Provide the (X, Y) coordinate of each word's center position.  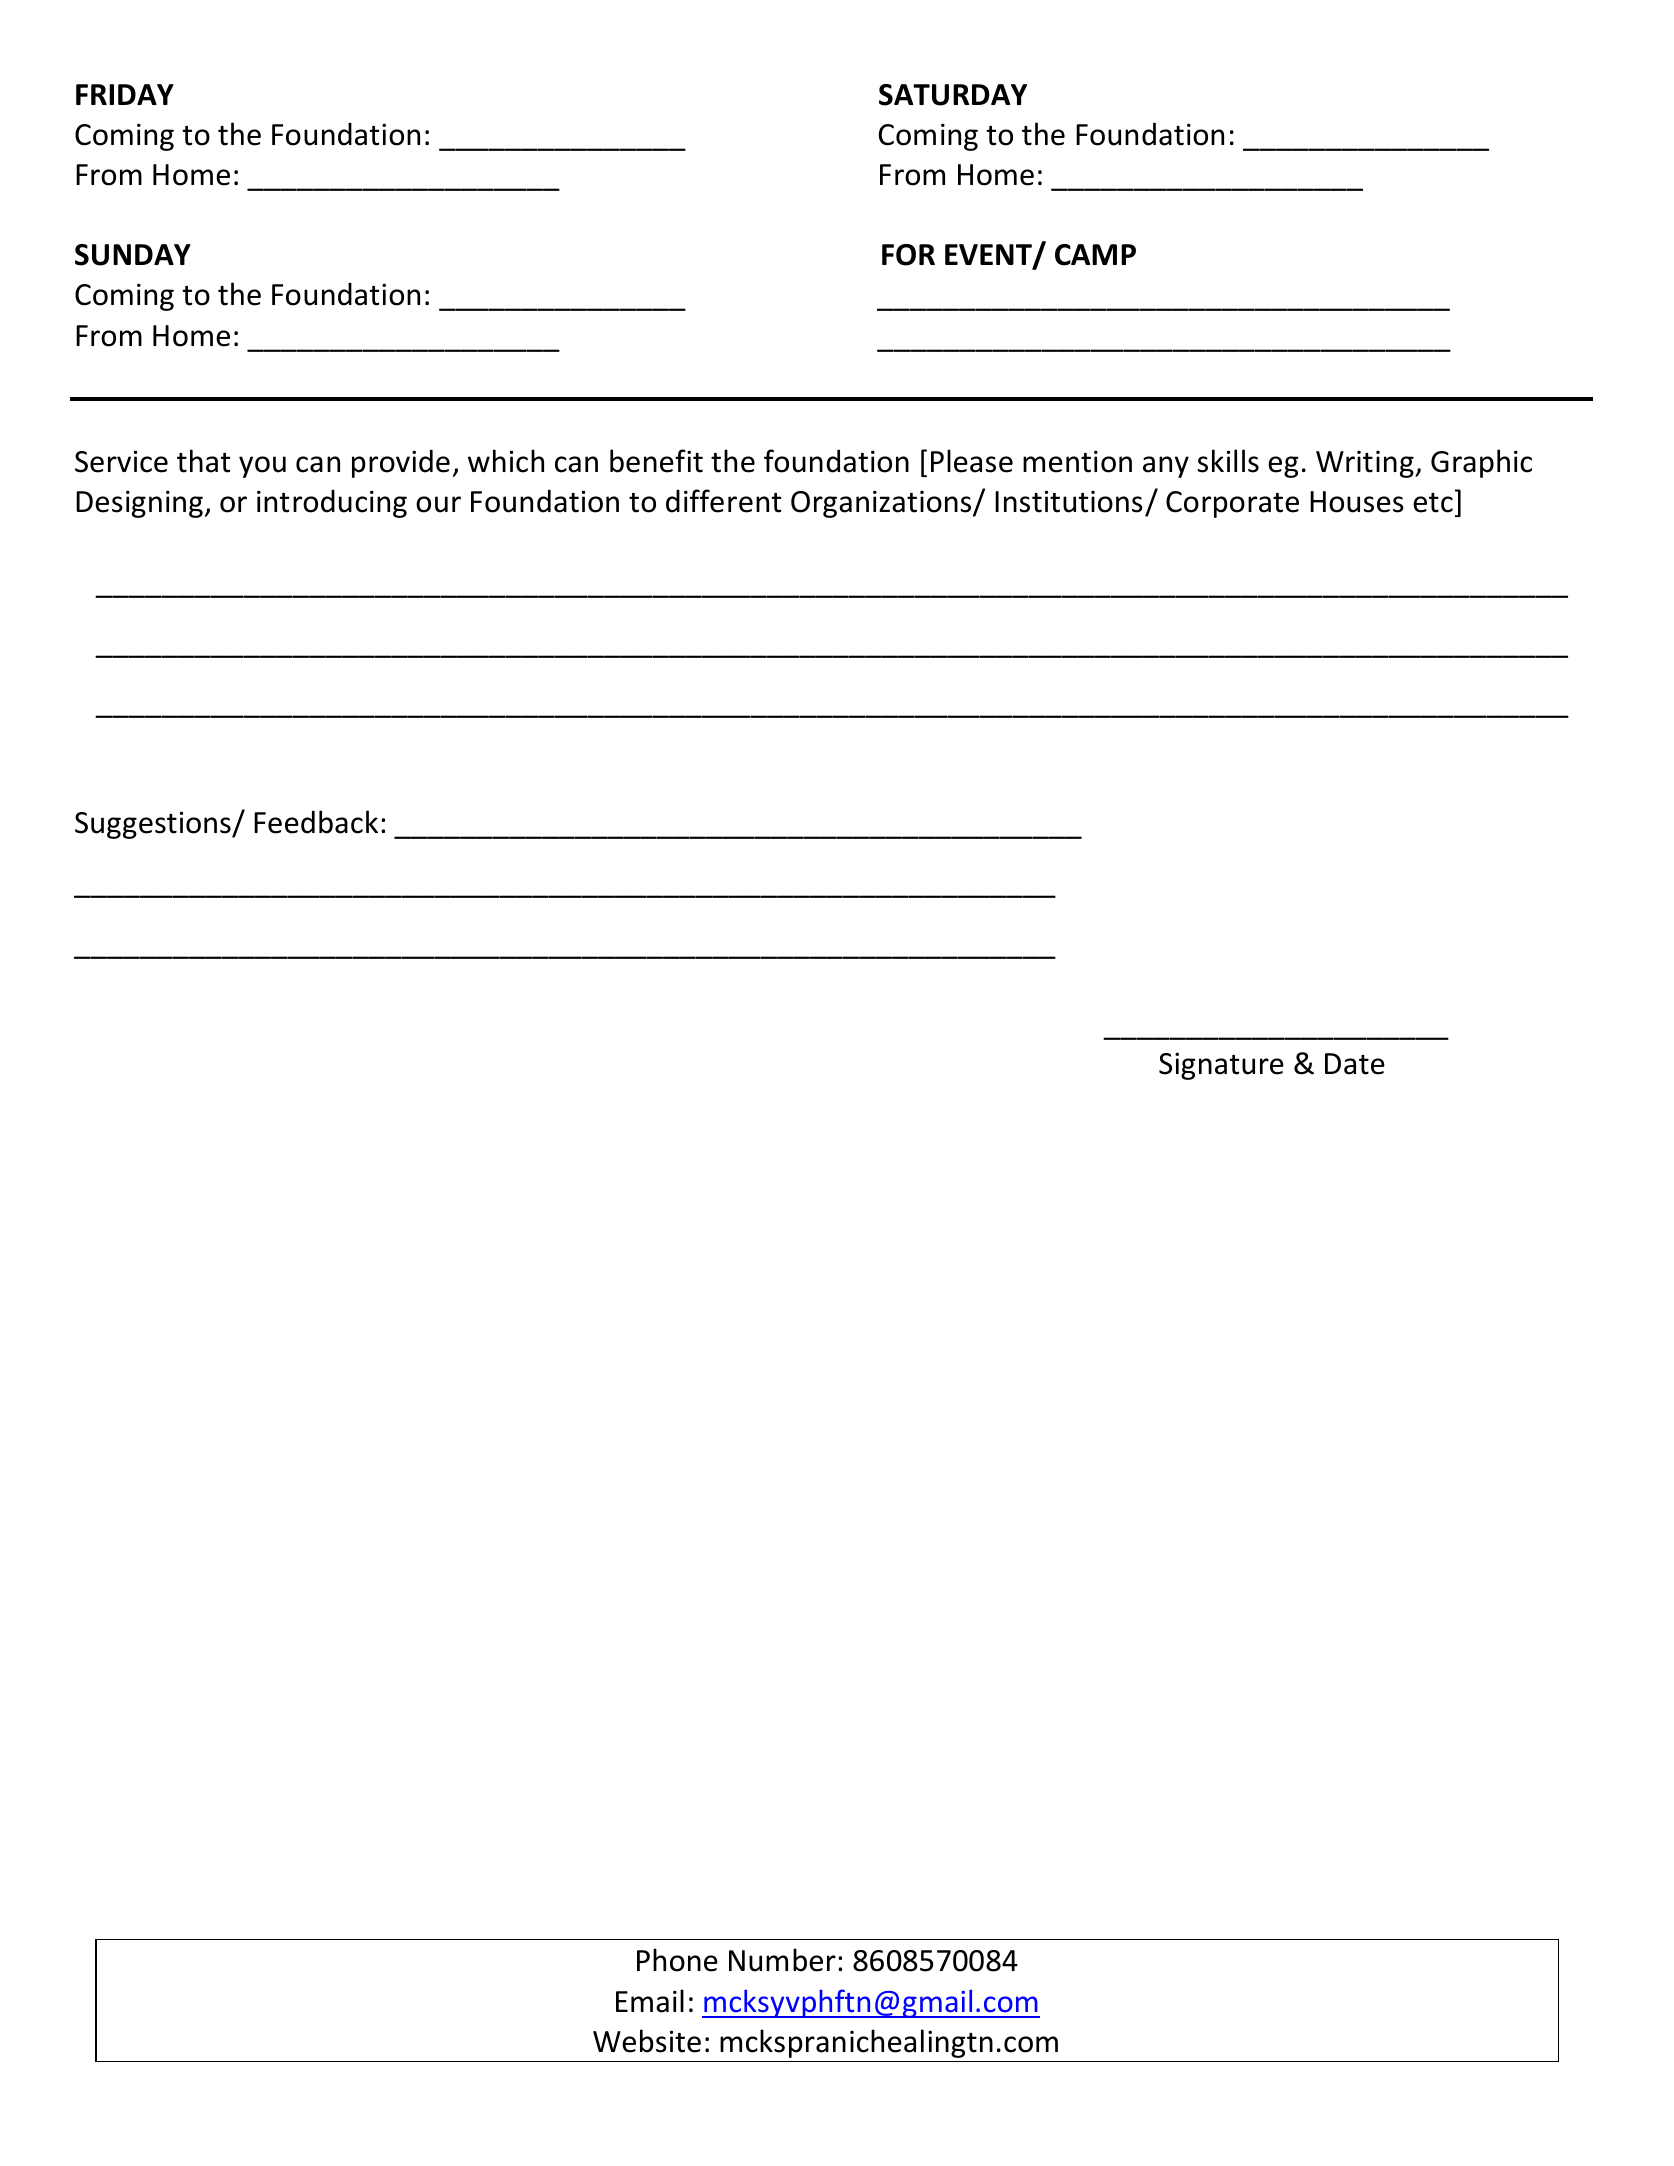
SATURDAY (953, 95)
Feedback (316, 822)
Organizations (882, 504)
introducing (332, 503)
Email (650, 2001)
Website (647, 2041)
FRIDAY (125, 94)
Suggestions (154, 825)
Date (1355, 1064)
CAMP (1095, 255)
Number (782, 1960)
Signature (1221, 1066)
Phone (677, 1960)
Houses (1357, 502)
